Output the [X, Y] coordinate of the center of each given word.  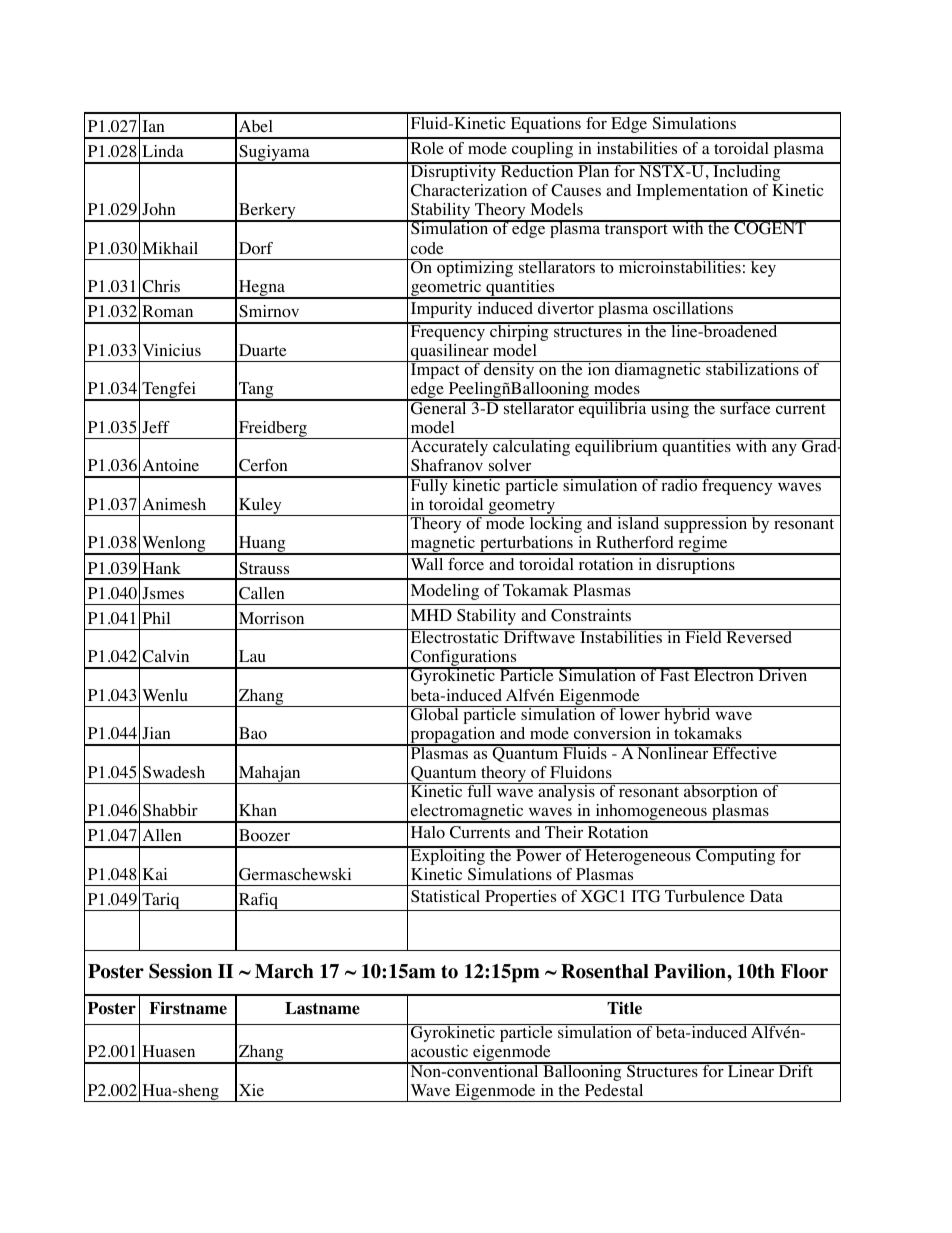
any [784, 450]
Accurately [449, 447]
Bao [253, 733]
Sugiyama [274, 154]
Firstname [188, 1008]
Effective [744, 751]
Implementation [692, 192]
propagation [453, 736]
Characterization [469, 190]
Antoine [170, 465]
